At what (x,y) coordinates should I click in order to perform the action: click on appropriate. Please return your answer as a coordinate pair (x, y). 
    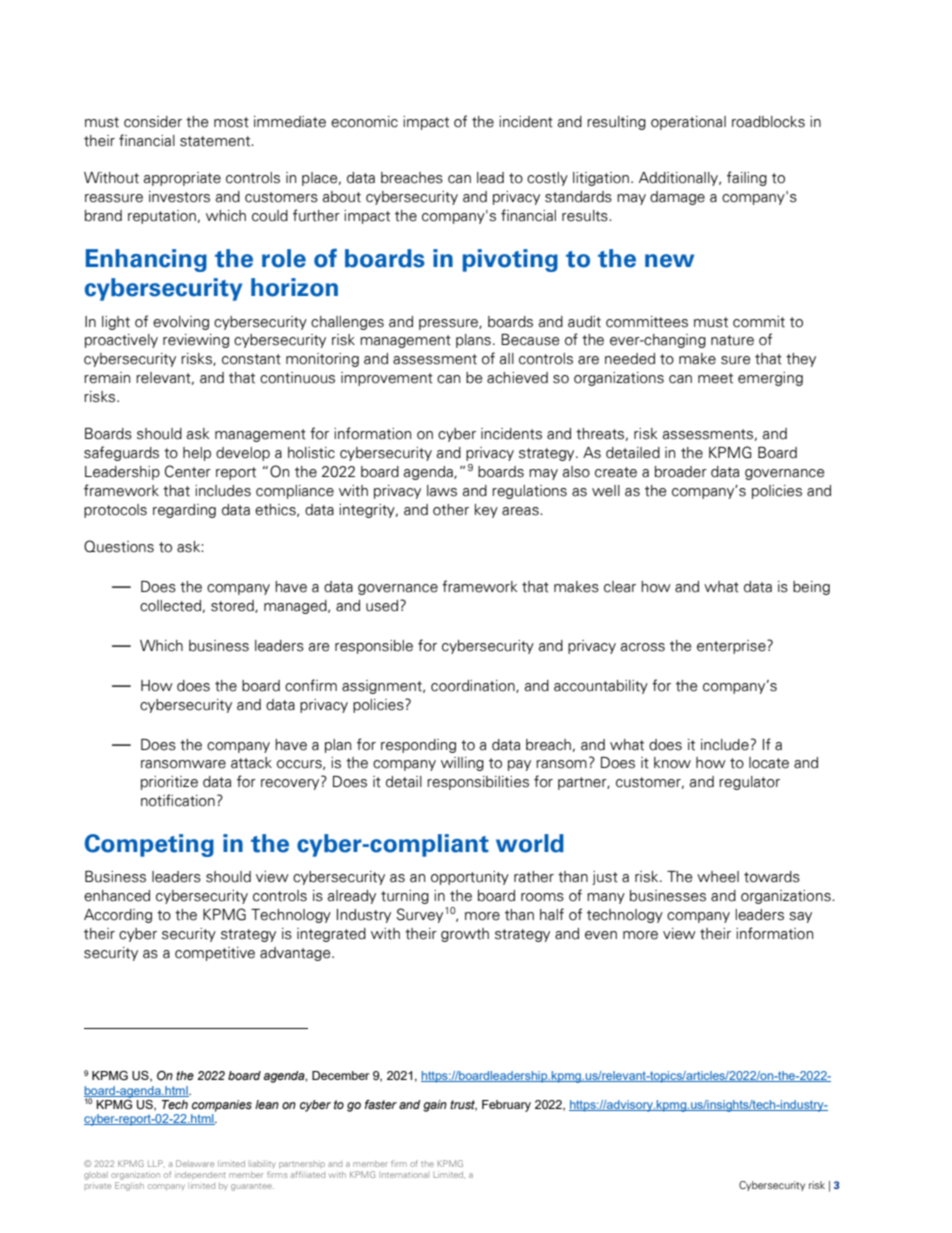
    Looking at the image, I should click on (182, 179).
